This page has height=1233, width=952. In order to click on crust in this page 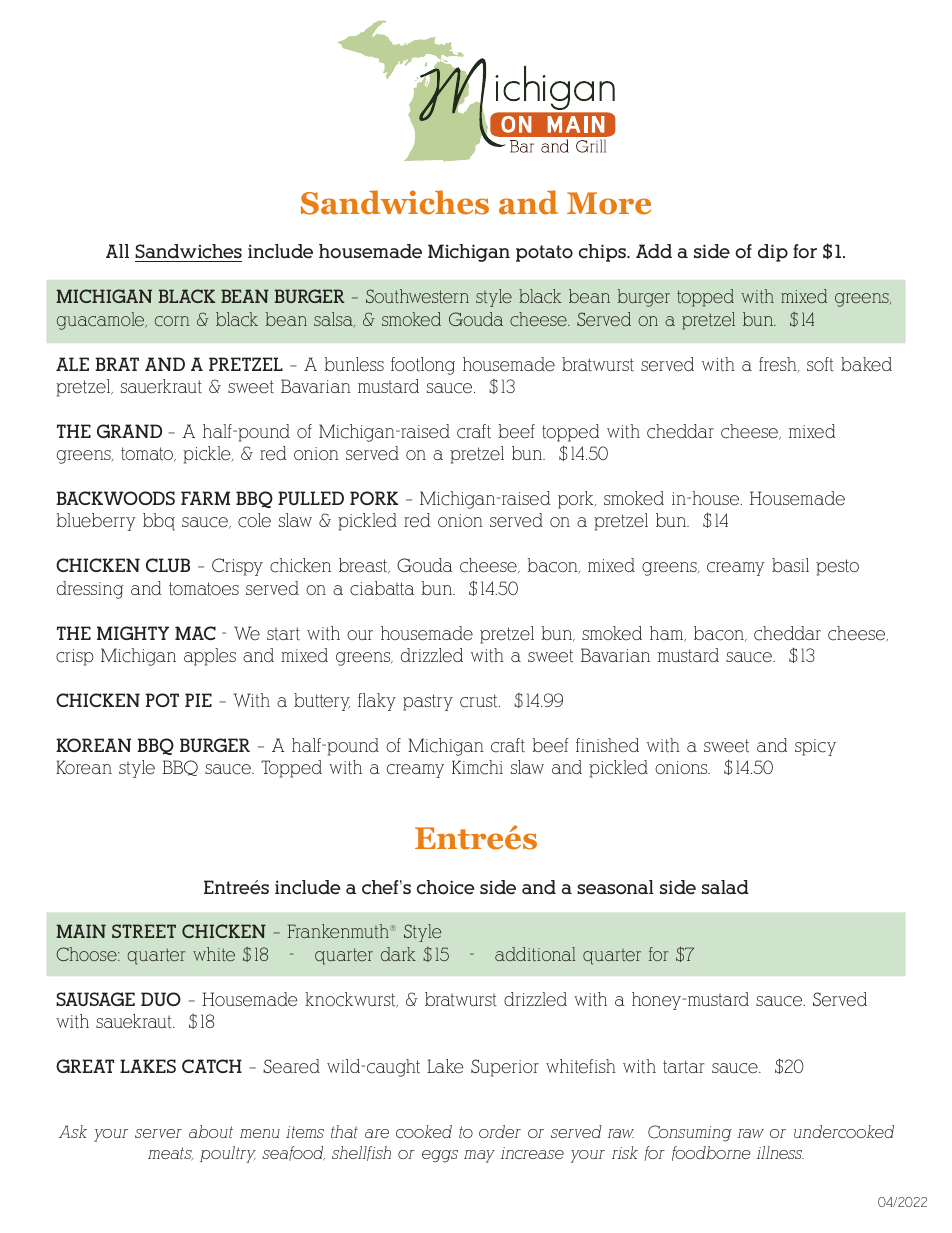, I will do `click(480, 701)`.
